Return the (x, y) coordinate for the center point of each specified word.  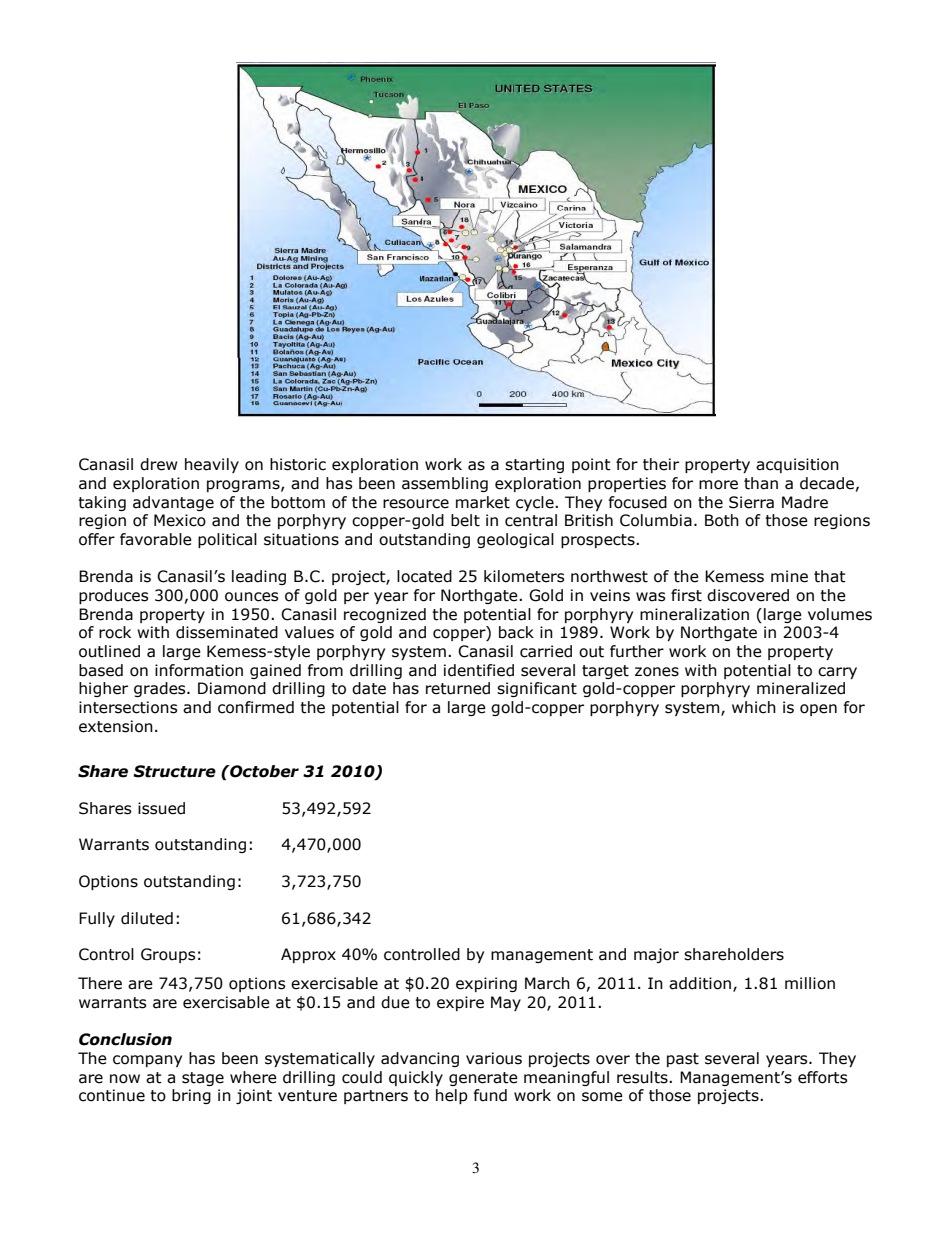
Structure (174, 771)
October (263, 771)
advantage (173, 503)
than (761, 483)
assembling (445, 484)
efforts (822, 1077)
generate (483, 1079)
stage (203, 1079)
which (754, 707)
